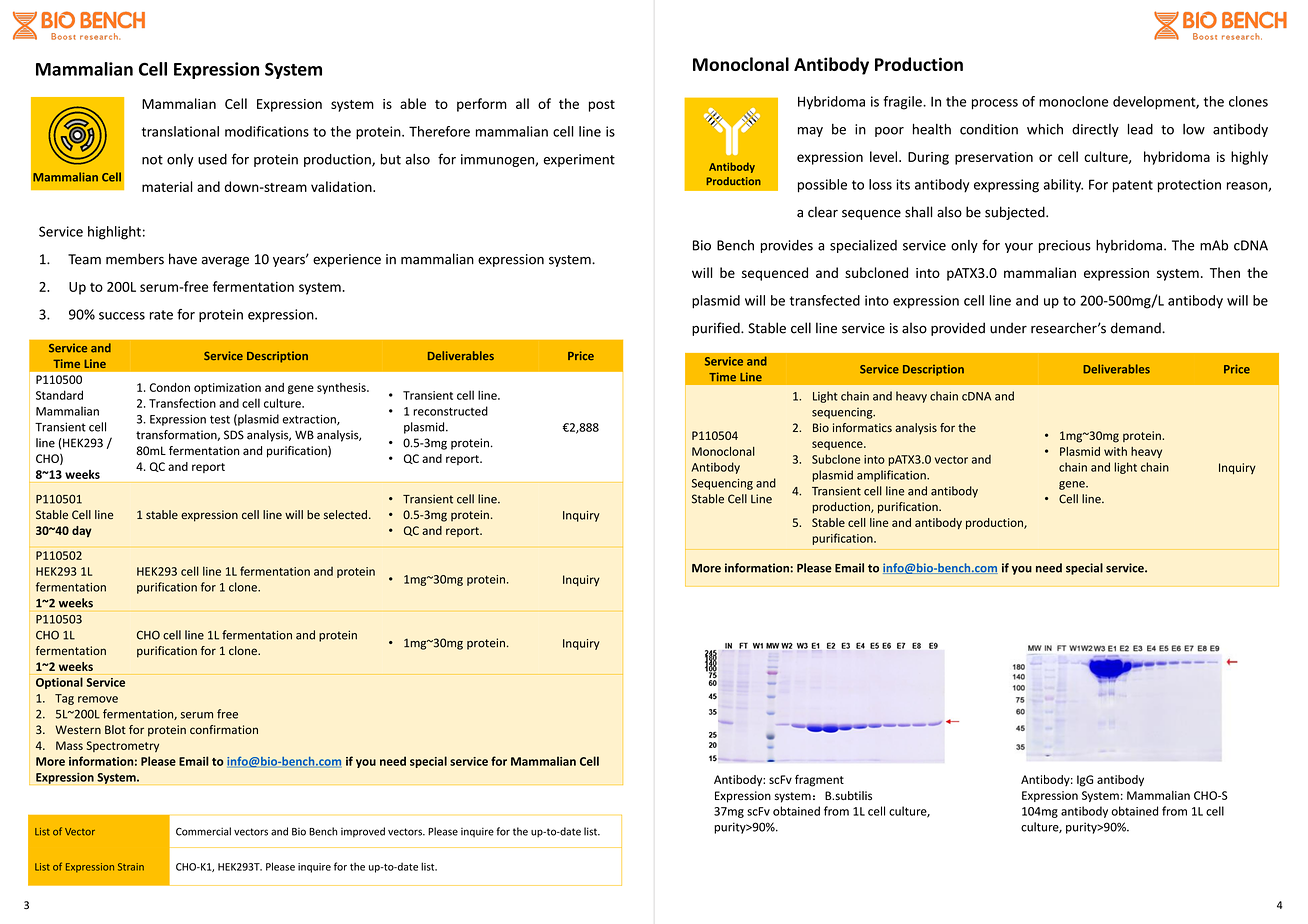 The width and height of the document is (1308, 924). What do you see at coordinates (170, 387) in the document?
I see `Condon` at bounding box center [170, 387].
